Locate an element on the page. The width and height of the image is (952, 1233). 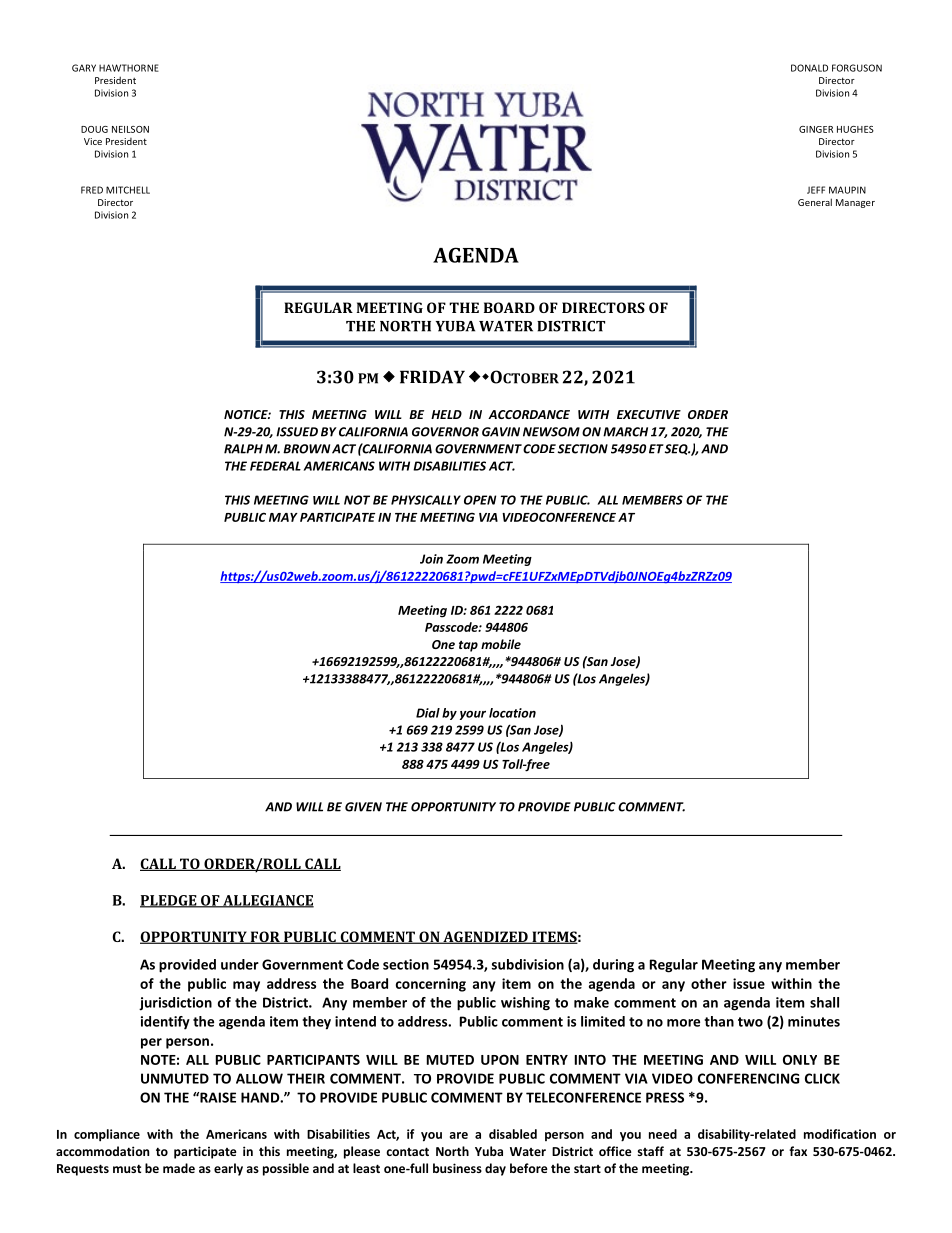
are is located at coordinates (459, 1135).
